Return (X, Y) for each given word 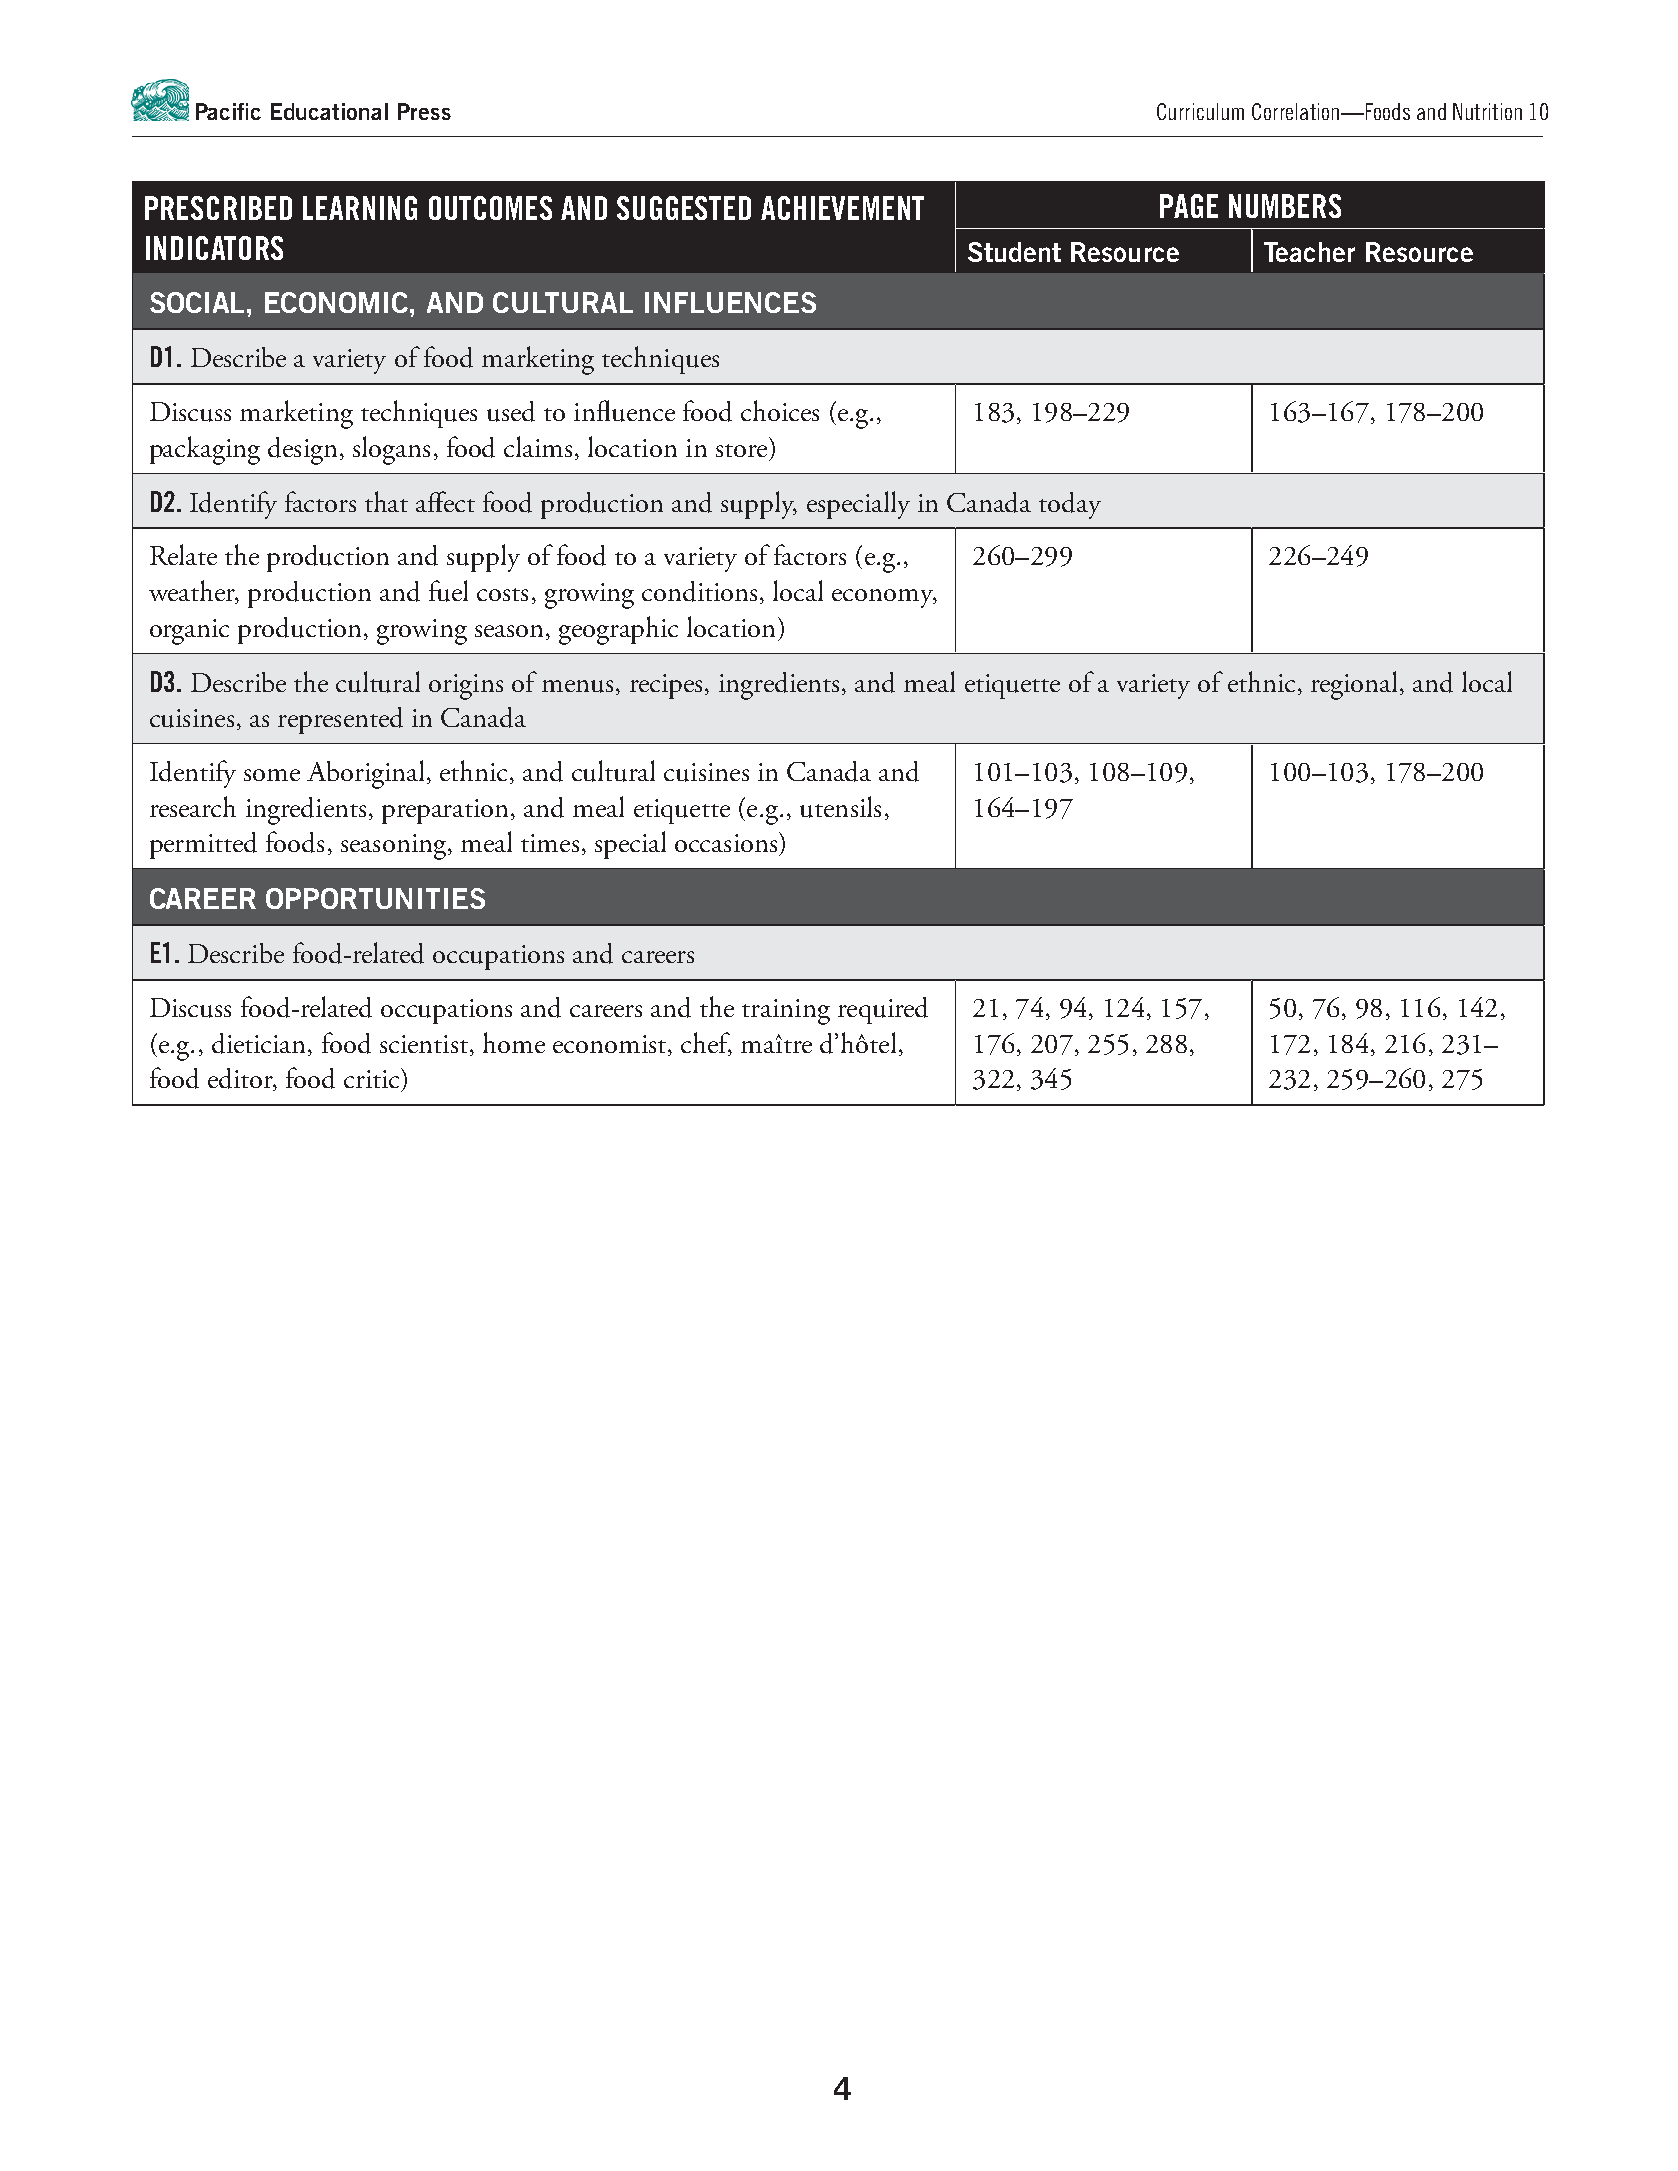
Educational (329, 111)
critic (373, 1078)
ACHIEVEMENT (842, 208)
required (883, 1010)
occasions (727, 842)
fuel (448, 591)
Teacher (1309, 252)
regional (1356, 685)
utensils (840, 807)
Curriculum (1200, 111)
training (786, 1012)
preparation (447, 811)
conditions (699, 591)
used (511, 411)
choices (780, 410)
